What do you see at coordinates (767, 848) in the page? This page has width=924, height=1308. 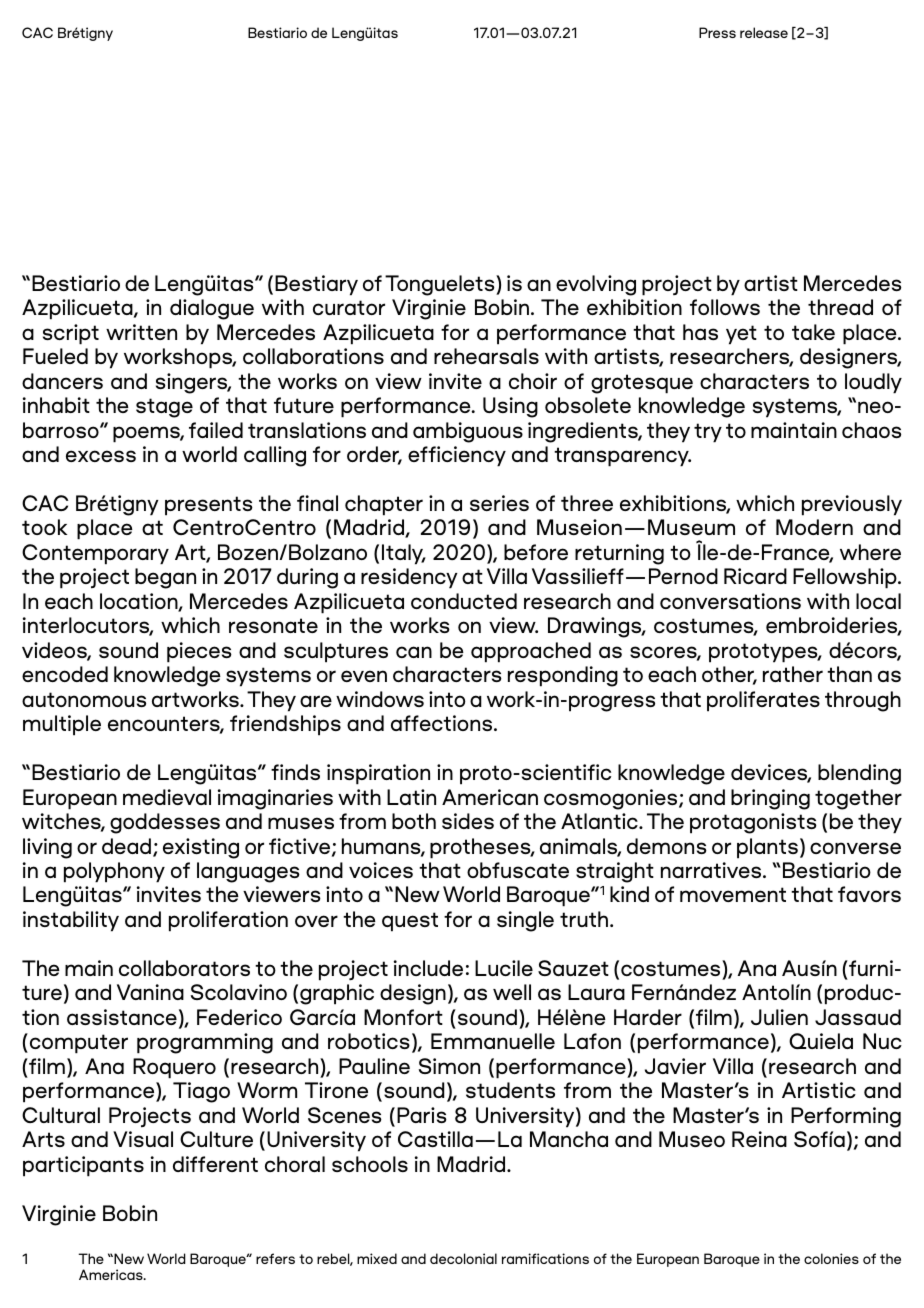 I see `plants` at bounding box center [767, 848].
